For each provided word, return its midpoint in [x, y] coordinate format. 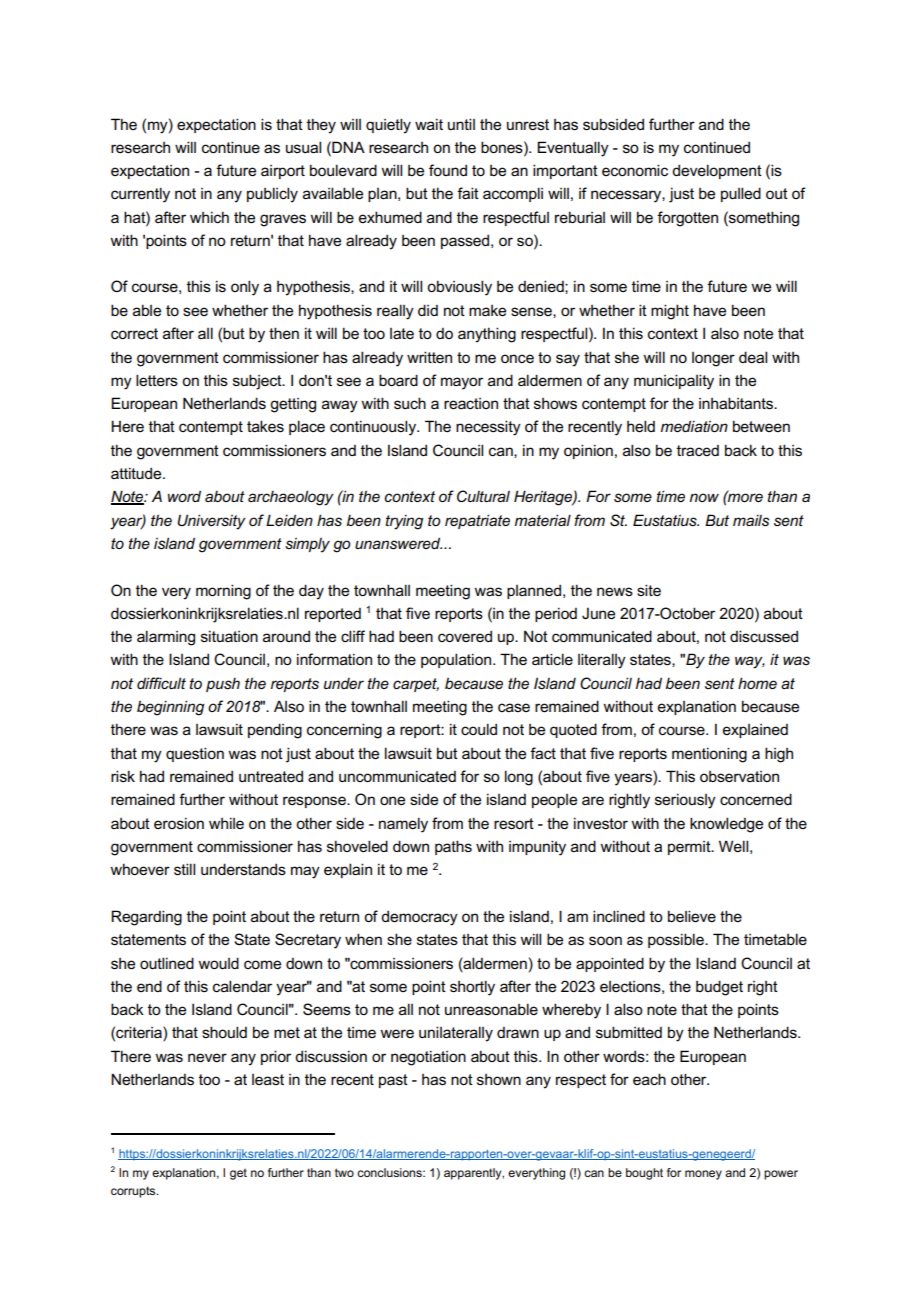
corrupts [134, 1192]
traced [698, 450]
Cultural [483, 496]
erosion [179, 823]
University [211, 522]
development [717, 171]
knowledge [726, 825]
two [344, 1172]
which [209, 217]
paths [453, 847]
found [448, 170]
